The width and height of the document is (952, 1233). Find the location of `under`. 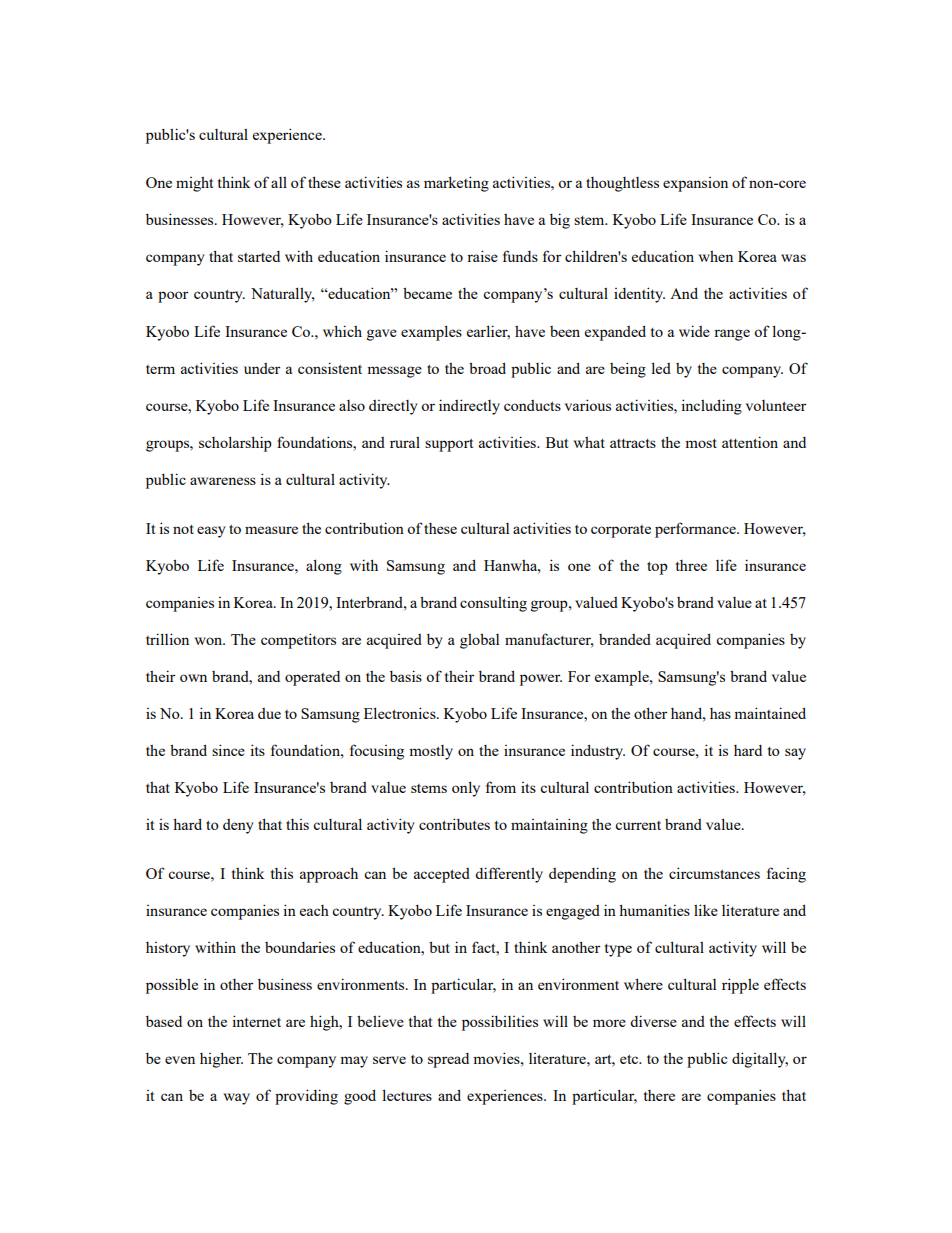

under is located at coordinates (262, 368).
